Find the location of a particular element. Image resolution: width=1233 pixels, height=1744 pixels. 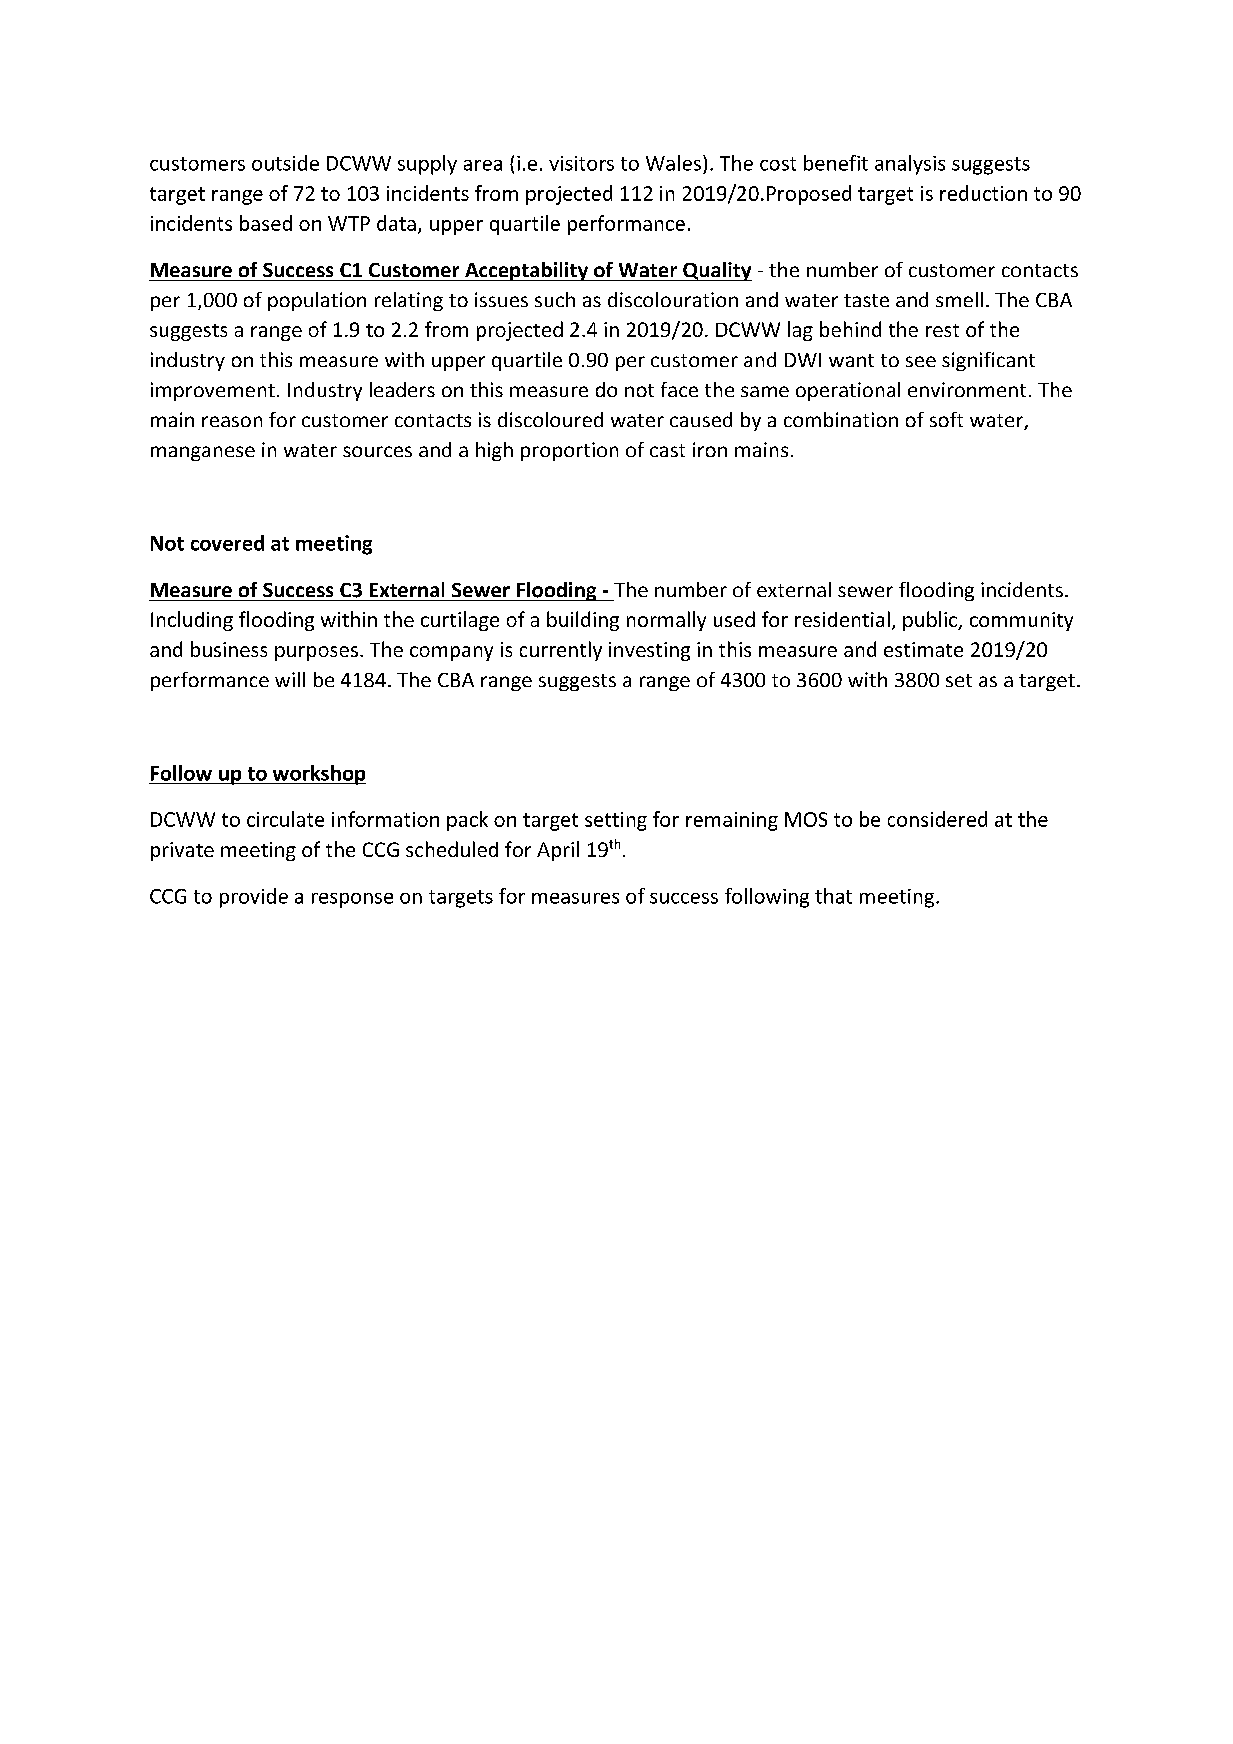

provide is located at coordinates (254, 898).
